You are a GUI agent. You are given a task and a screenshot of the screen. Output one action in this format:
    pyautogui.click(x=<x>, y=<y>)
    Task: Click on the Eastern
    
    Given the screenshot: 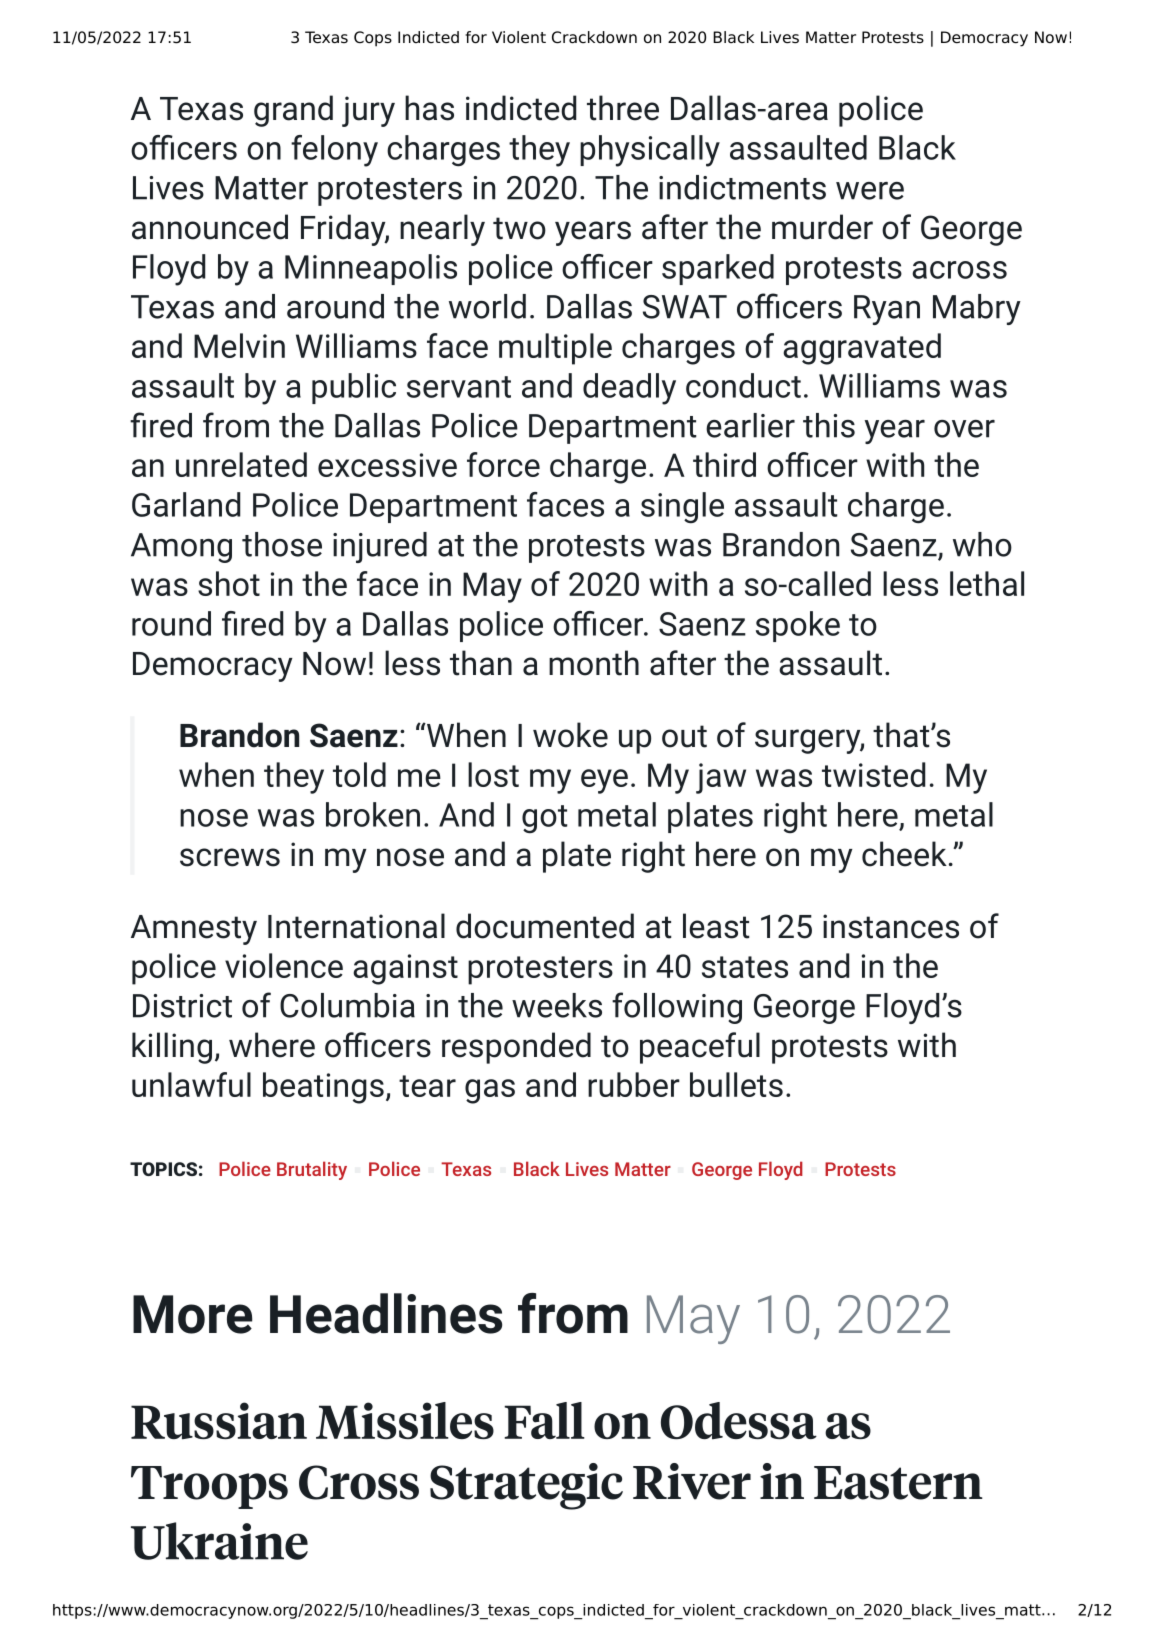 What is the action you would take?
    pyautogui.click(x=898, y=1483)
